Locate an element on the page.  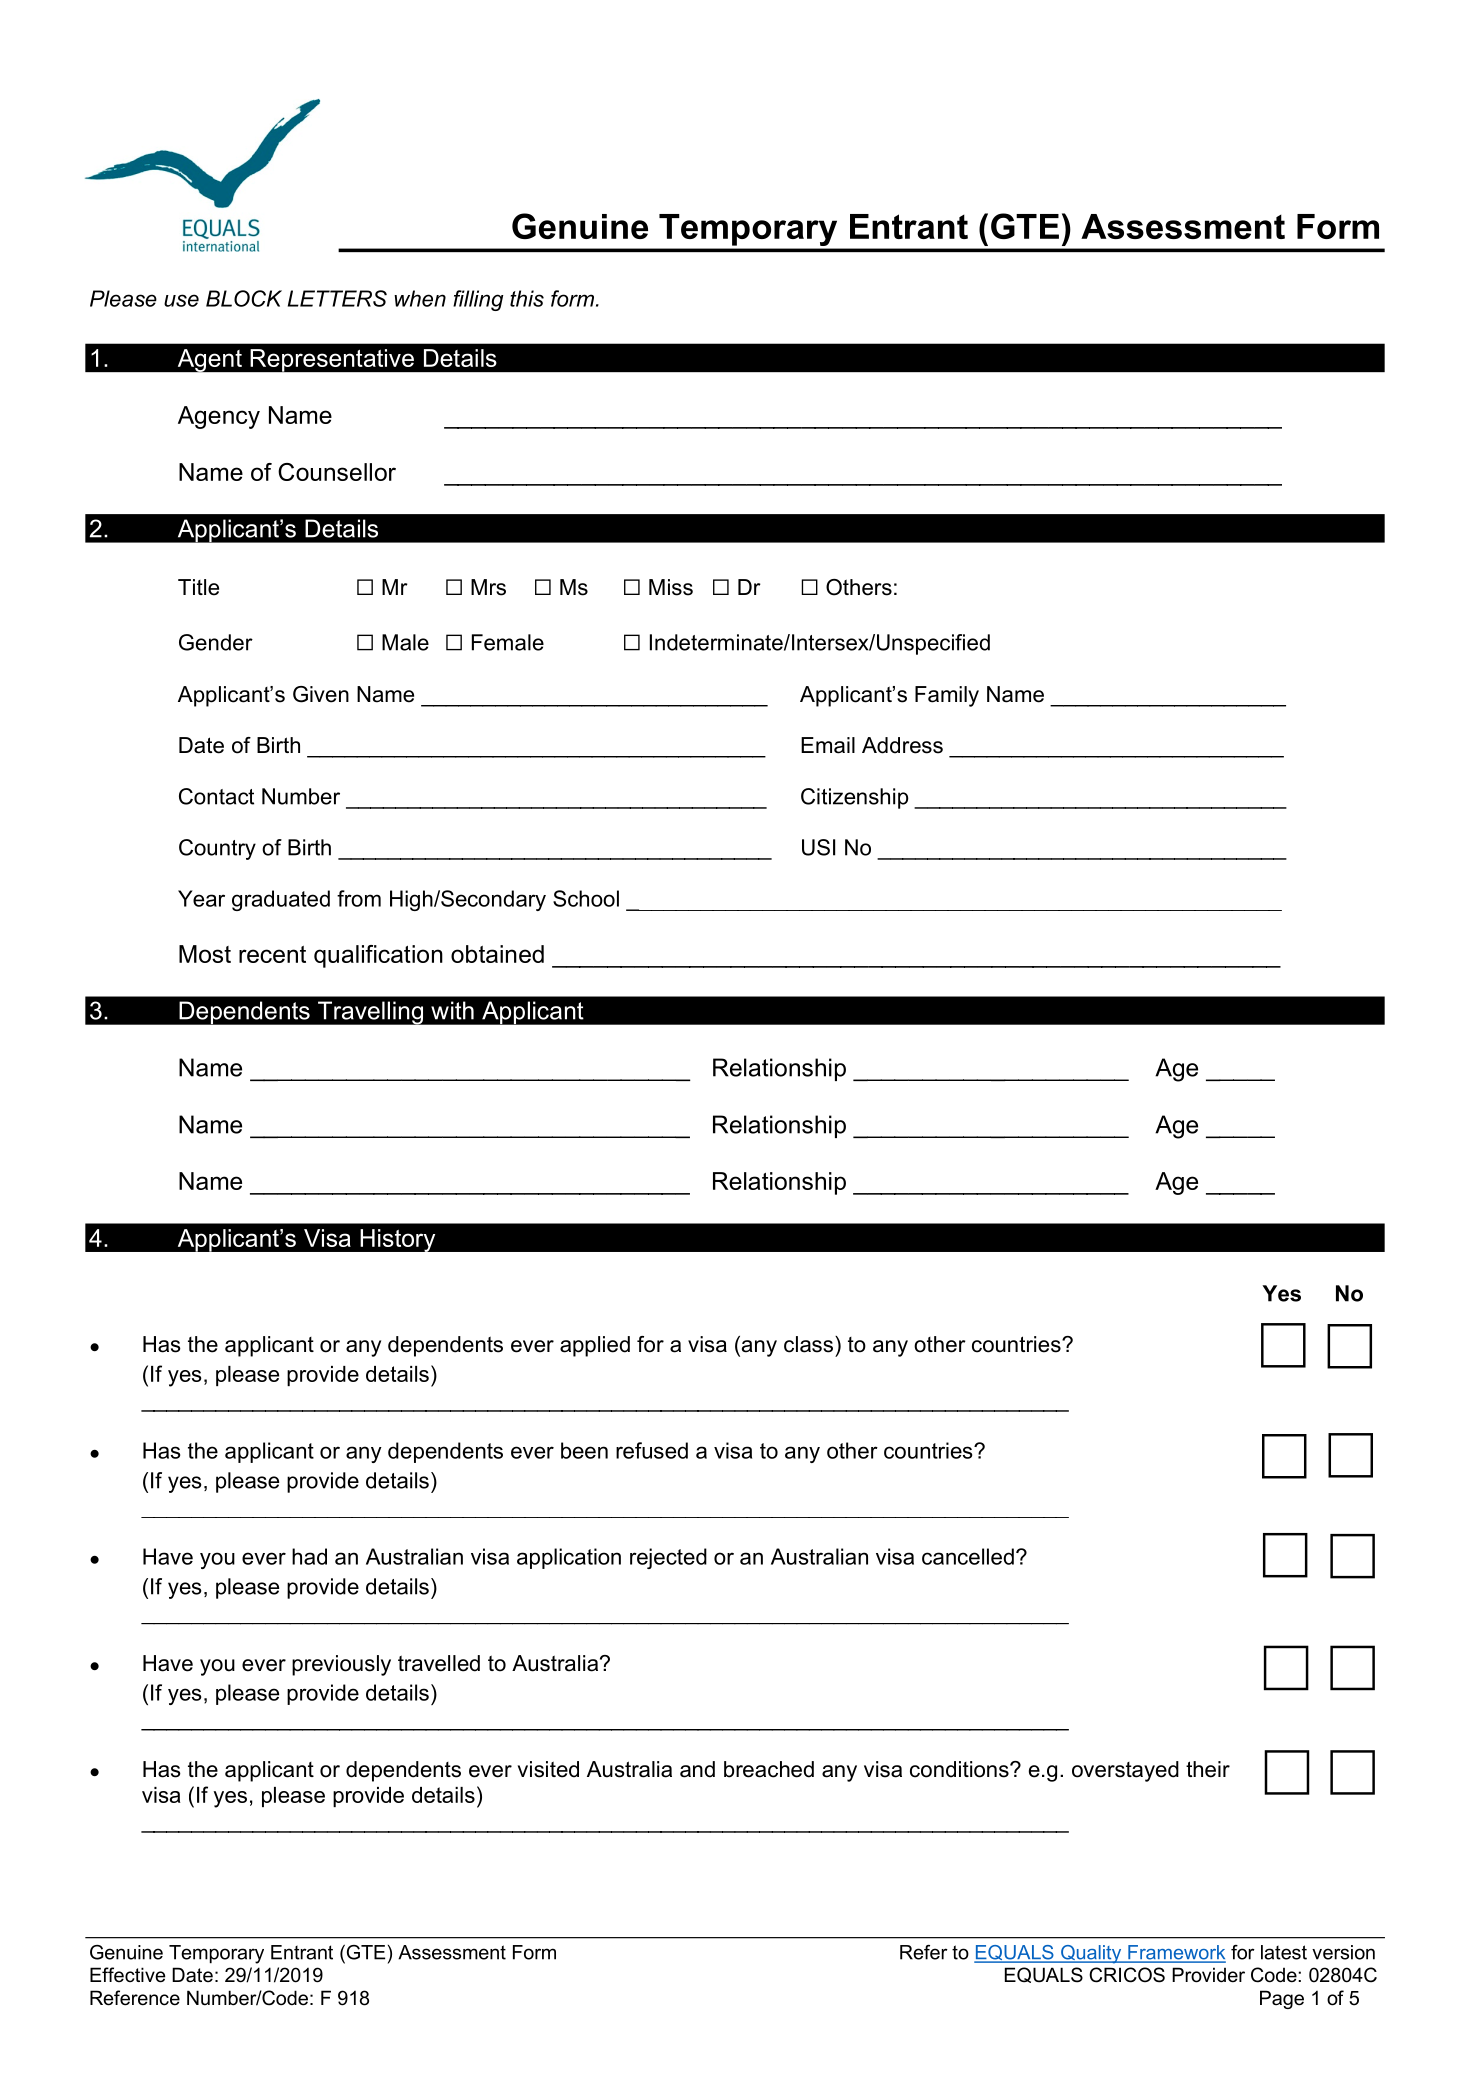
recent is located at coordinates (272, 954).
